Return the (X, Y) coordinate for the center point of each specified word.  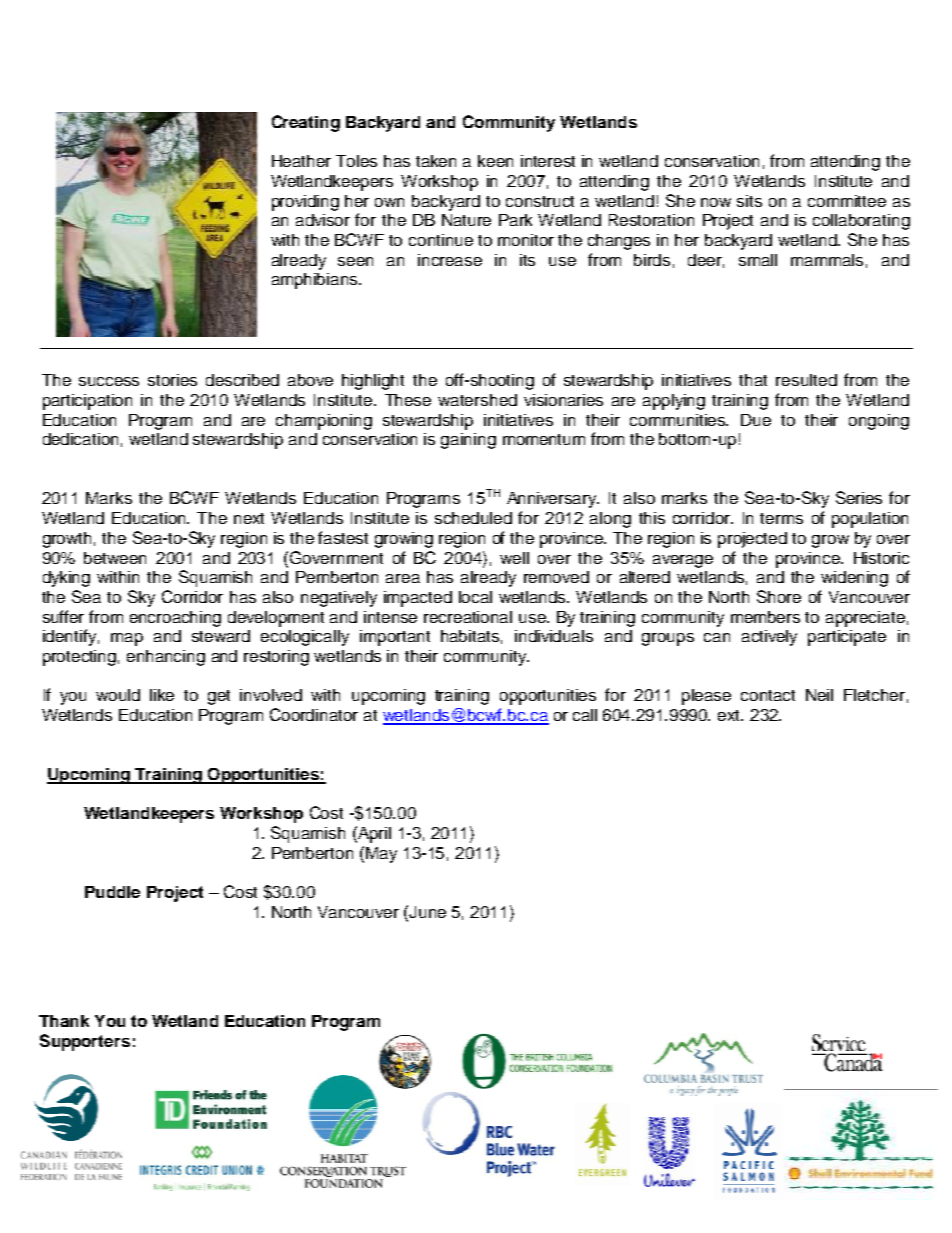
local (475, 597)
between (115, 558)
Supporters (85, 1042)
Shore (779, 596)
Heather (301, 161)
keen (495, 161)
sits (749, 201)
